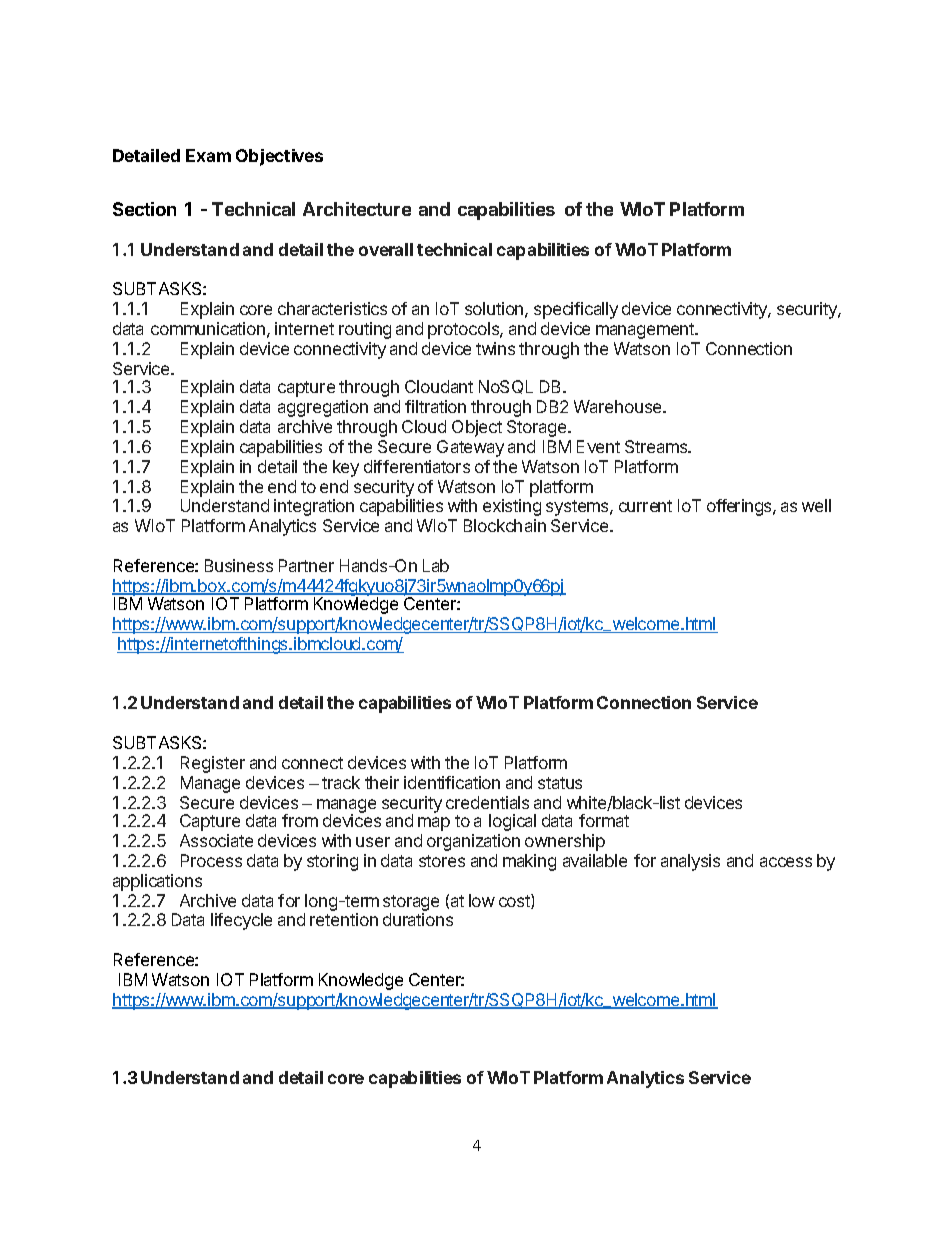 The width and height of the image is (952, 1233). Describe the element at coordinates (241, 921) in the image. I see `lifecycle` at that location.
